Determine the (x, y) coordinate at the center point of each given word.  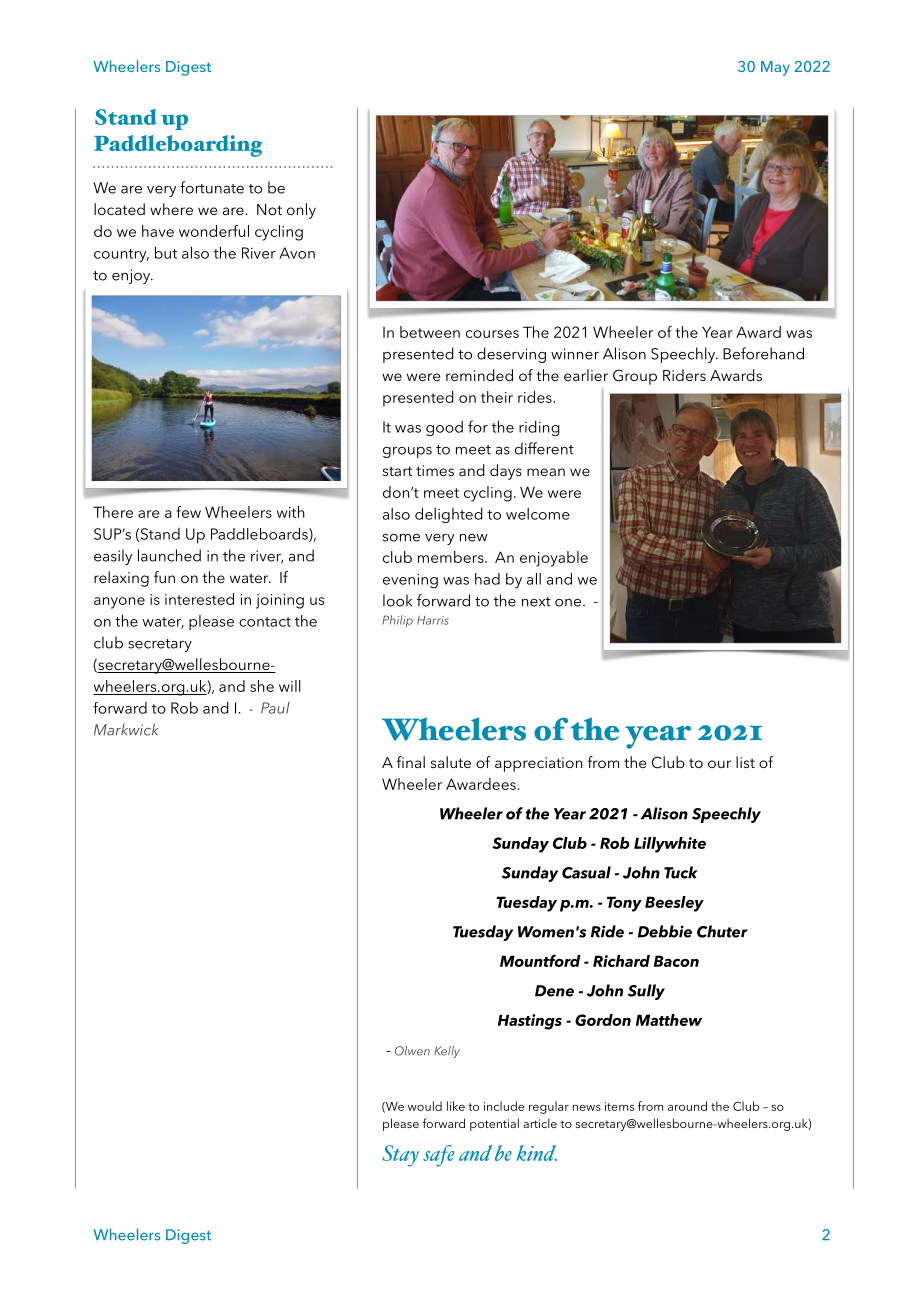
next (536, 602)
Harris (433, 620)
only (301, 211)
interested (199, 599)
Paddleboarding (178, 146)
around (687, 1106)
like (456, 1106)
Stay (400, 1156)
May (775, 68)
